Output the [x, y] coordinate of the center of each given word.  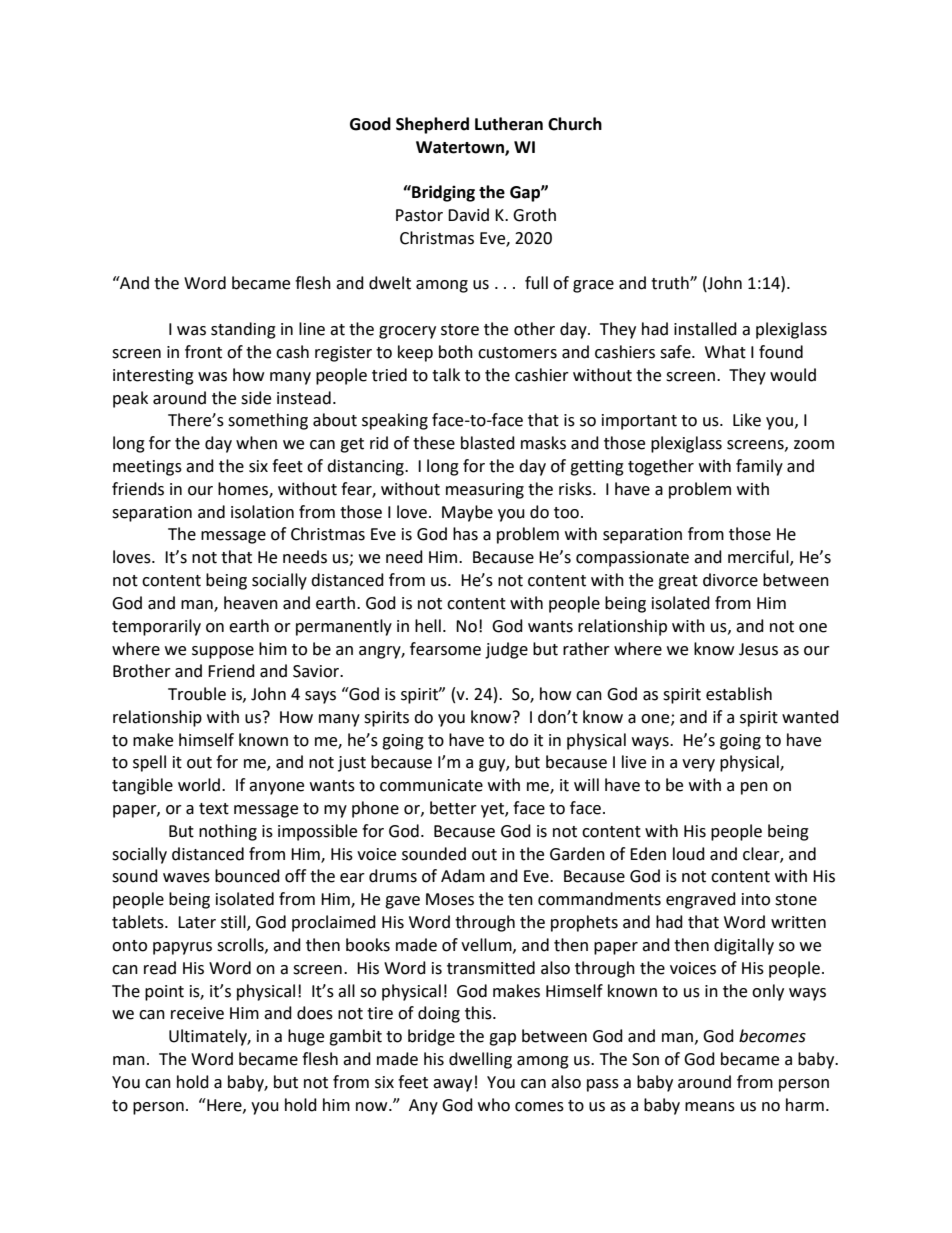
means [710, 1107]
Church [575, 124]
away [452, 1085]
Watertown [461, 148]
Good [370, 124]
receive [197, 1013]
